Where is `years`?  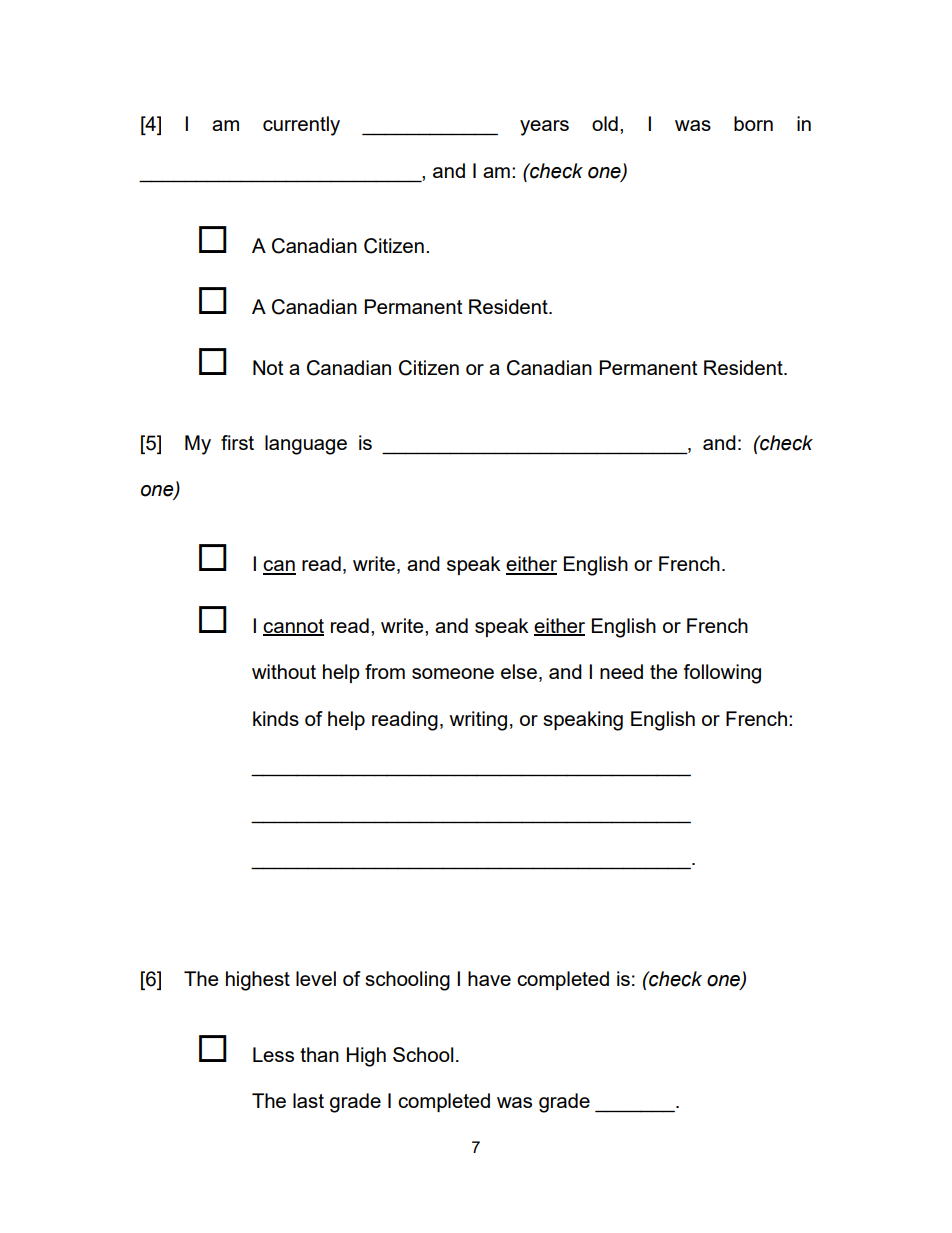
years is located at coordinates (544, 128).
